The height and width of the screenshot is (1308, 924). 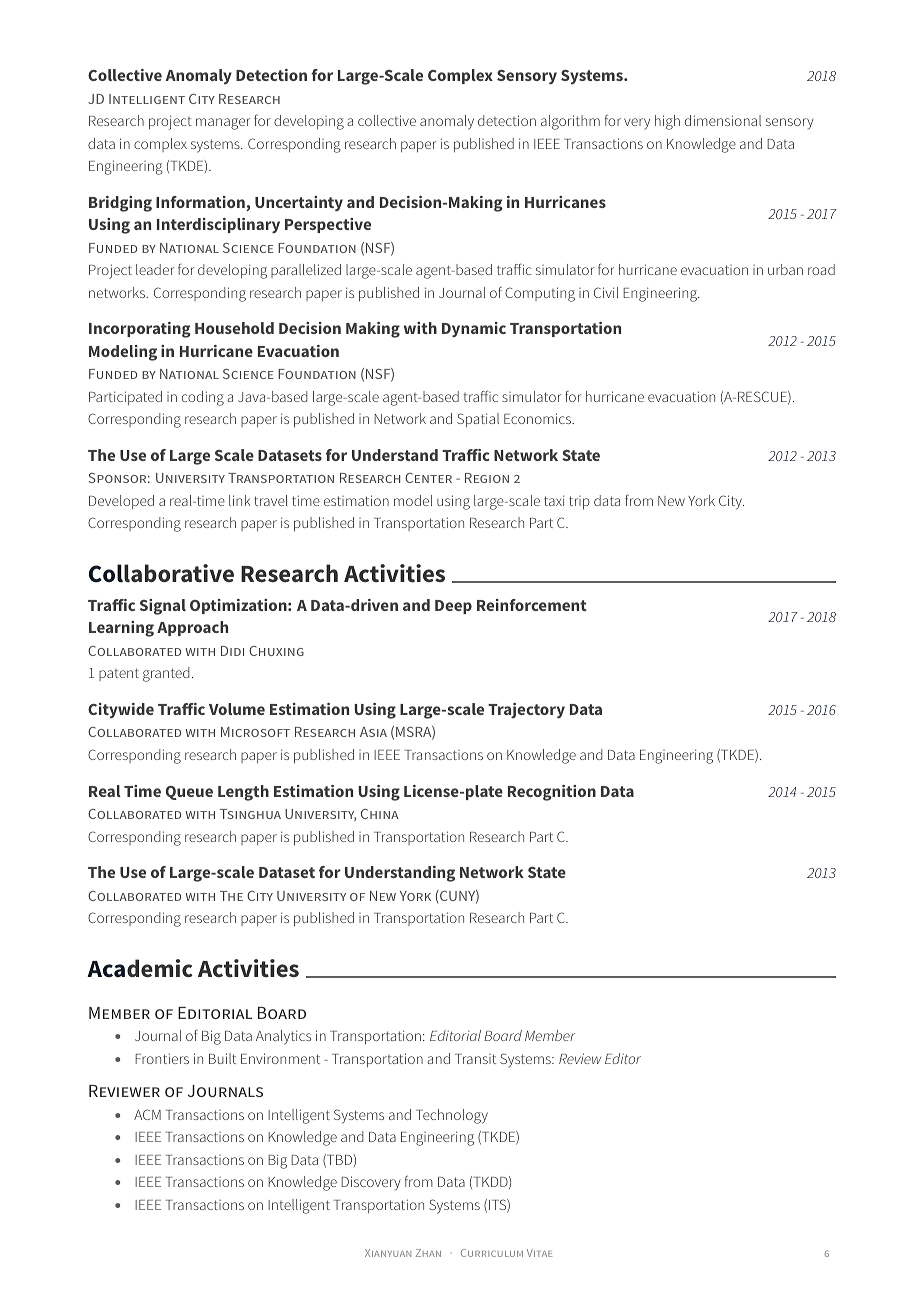 I want to click on granted, so click(x=166, y=674).
